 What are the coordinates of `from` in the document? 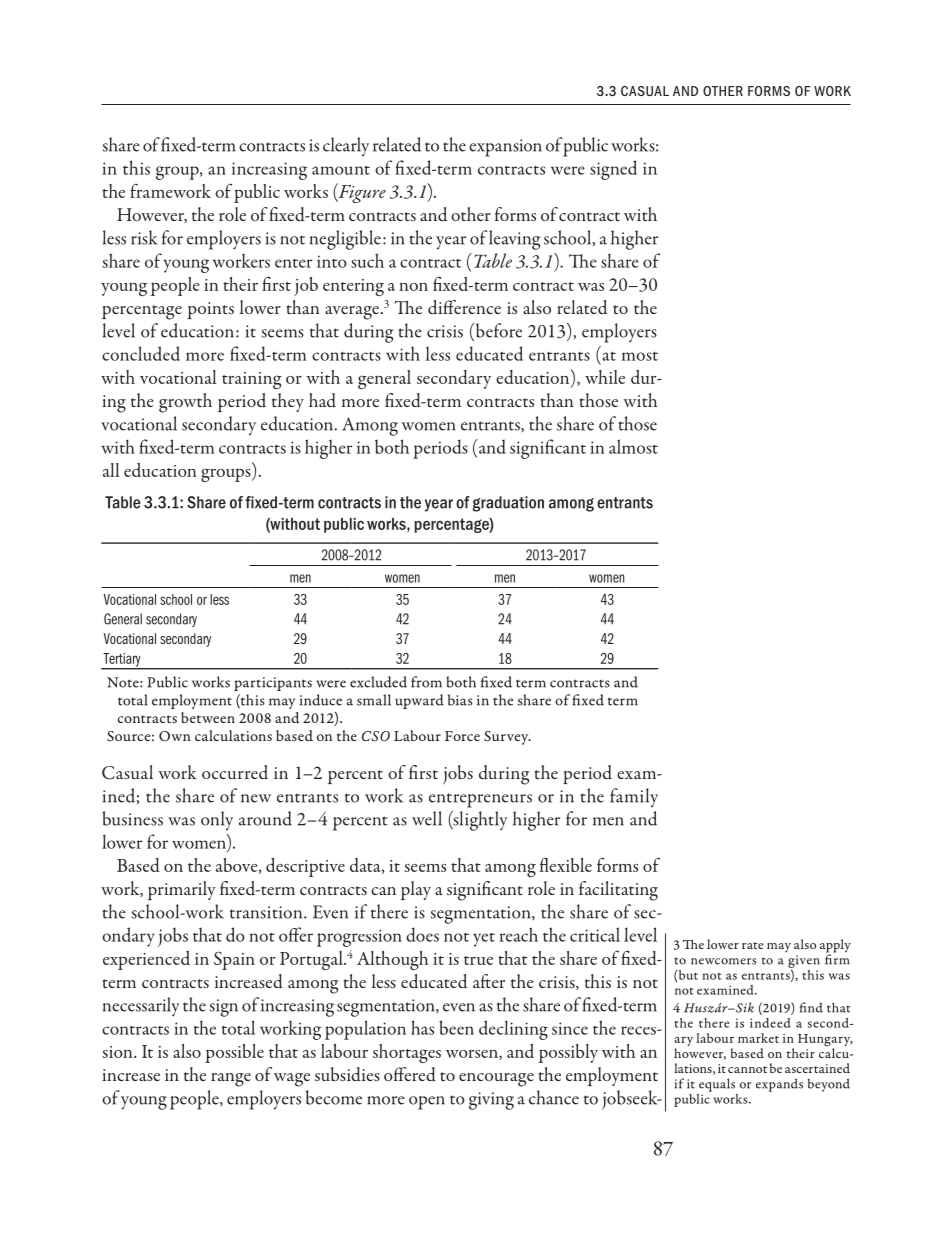 It's located at (426, 682).
